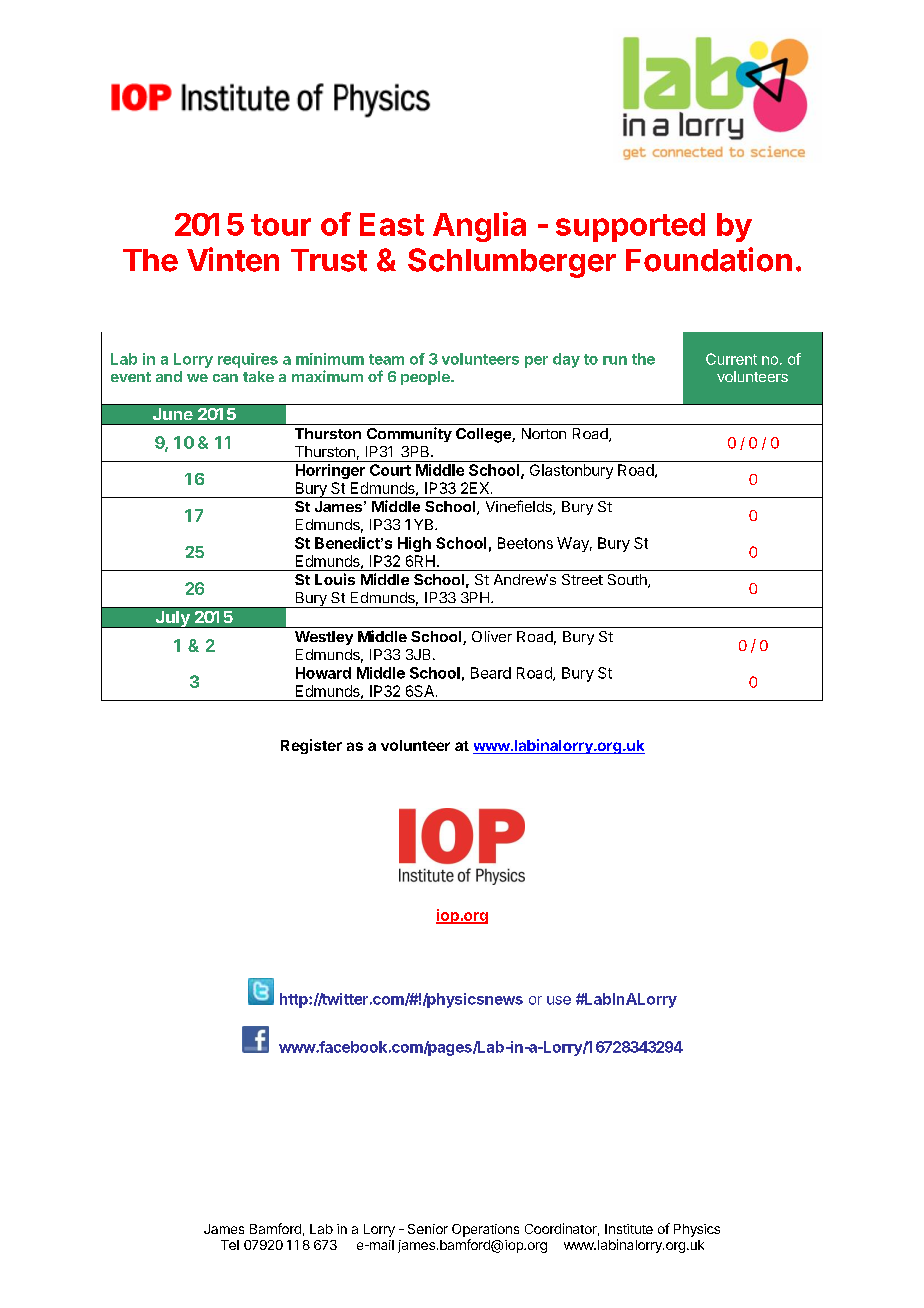 This image has width=924, height=1308. Describe the element at coordinates (230, 1245) in the image. I see `Tel` at that location.
